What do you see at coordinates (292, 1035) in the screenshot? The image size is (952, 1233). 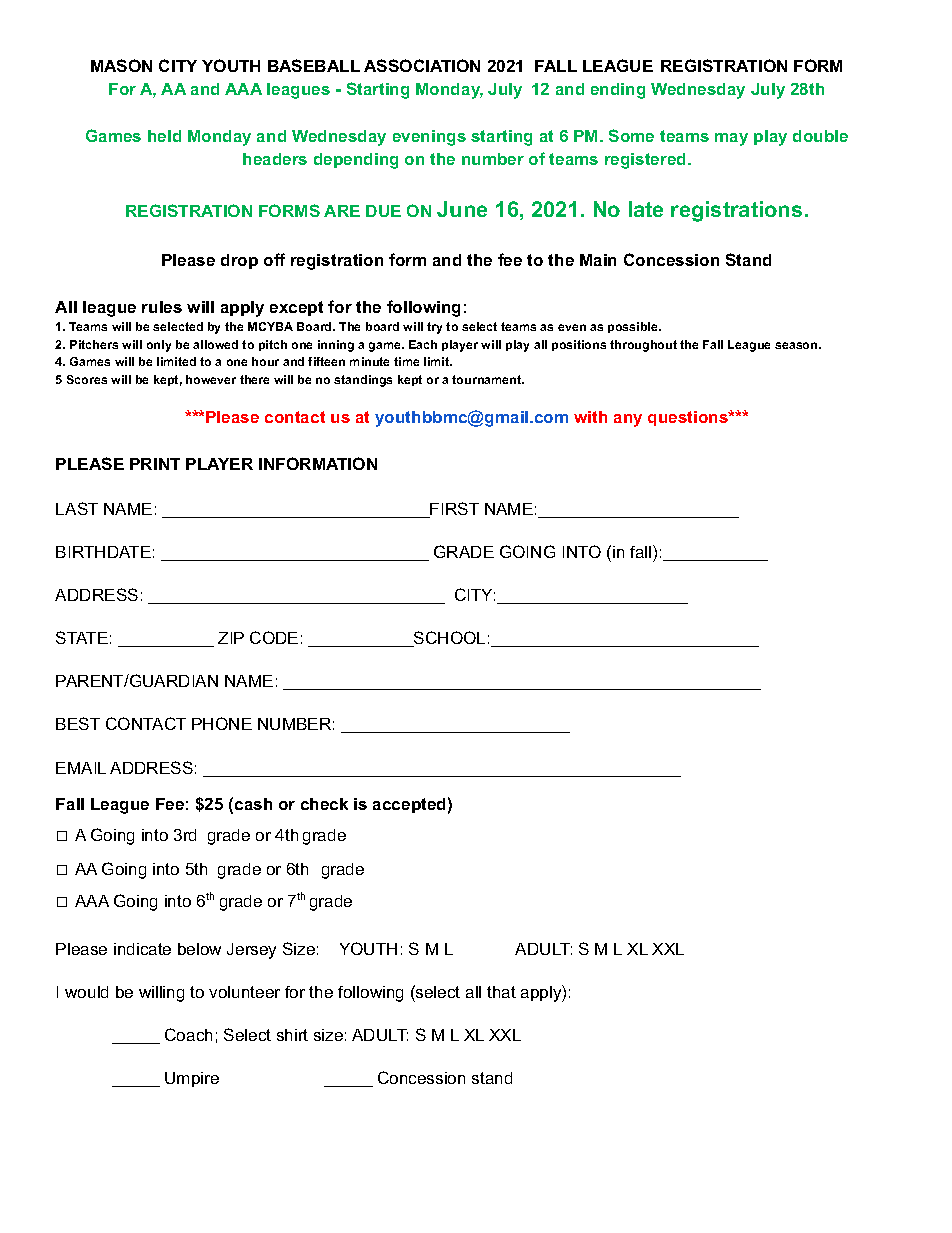 I see `shirt` at bounding box center [292, 1035].
